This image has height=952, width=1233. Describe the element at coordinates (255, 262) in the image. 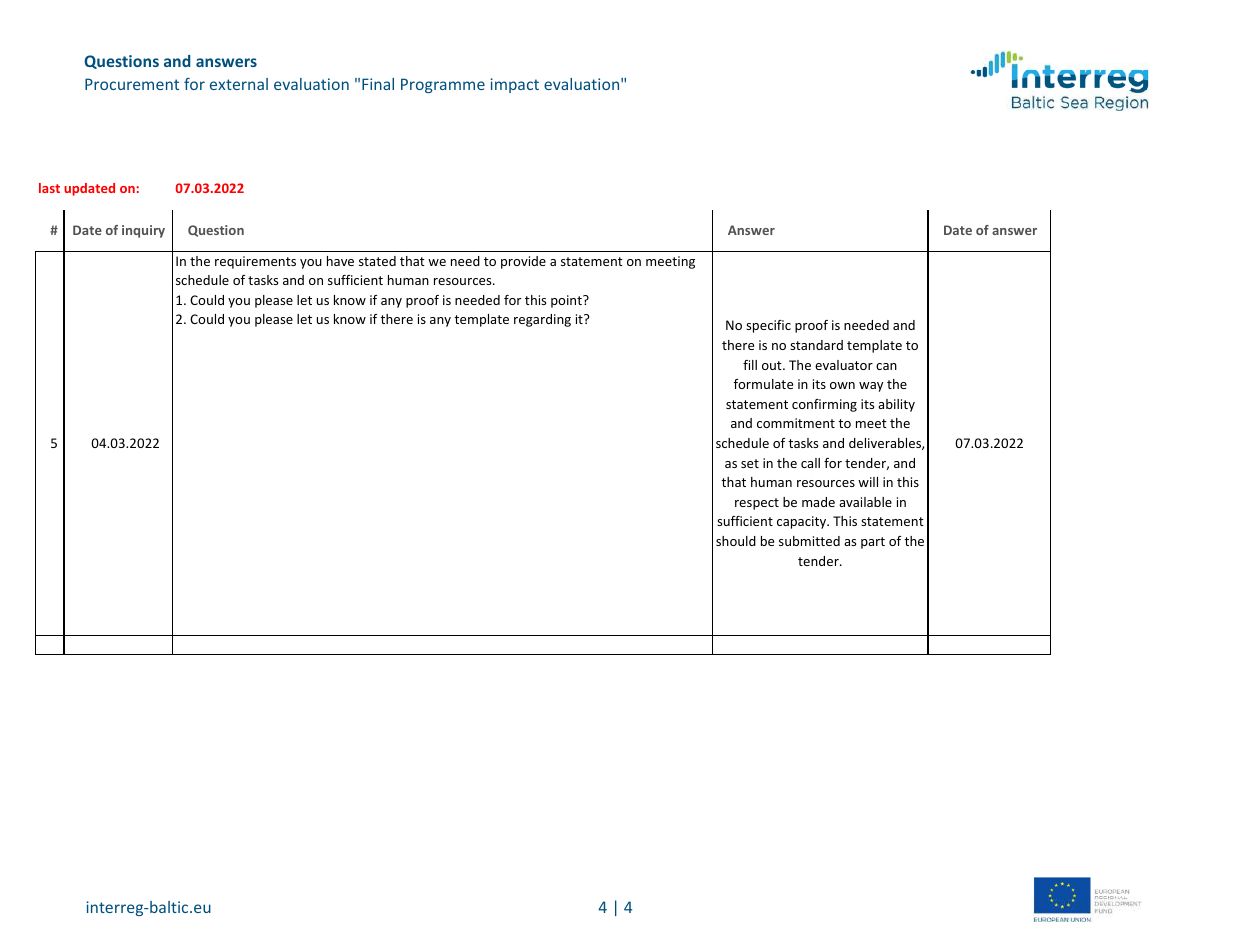

I see `requirements` at that location.
